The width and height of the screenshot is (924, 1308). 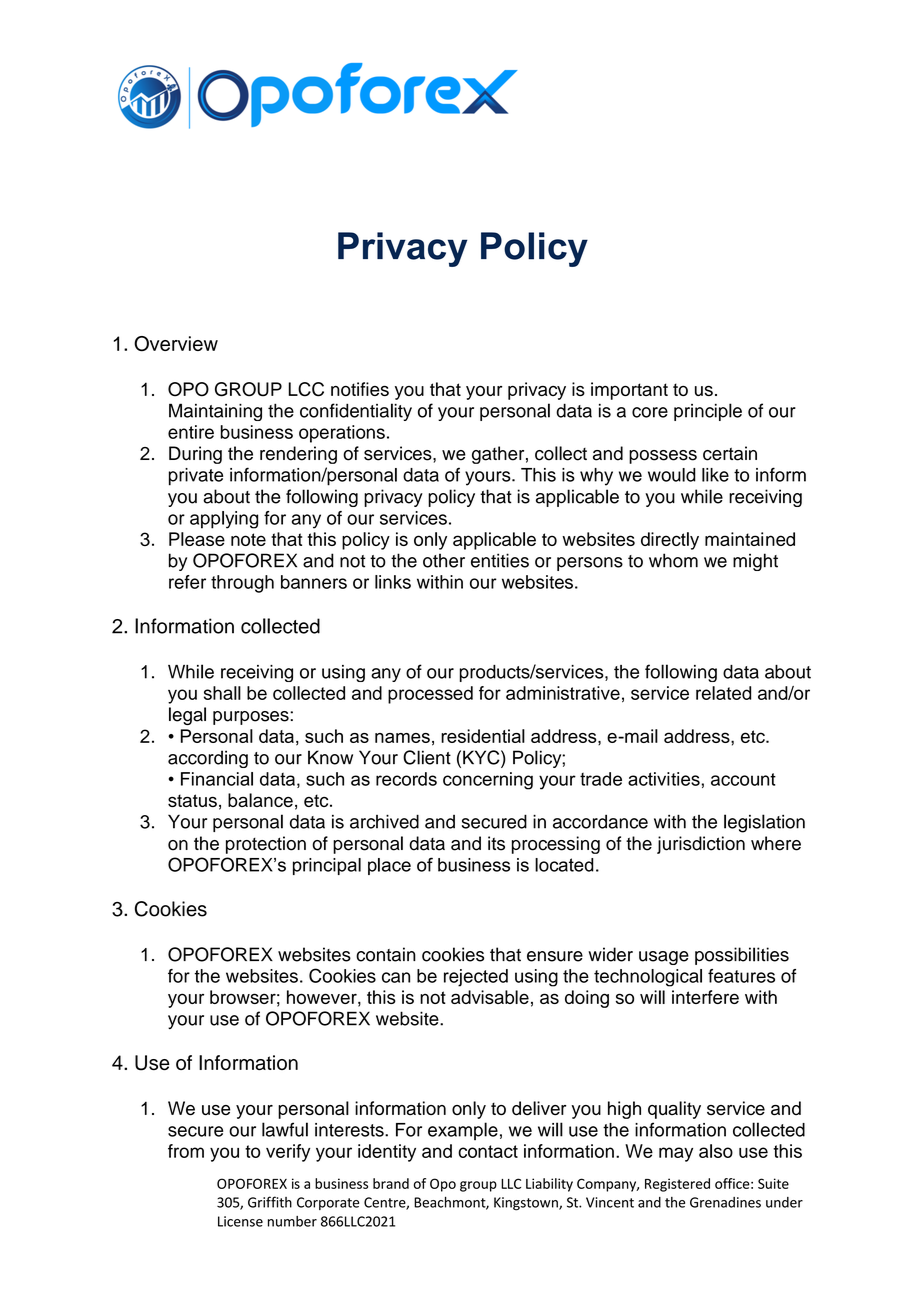 What do you see at coordinates (488, 1151) in the screenshot?
I see `contact` at bounding box center [488, 1151].
